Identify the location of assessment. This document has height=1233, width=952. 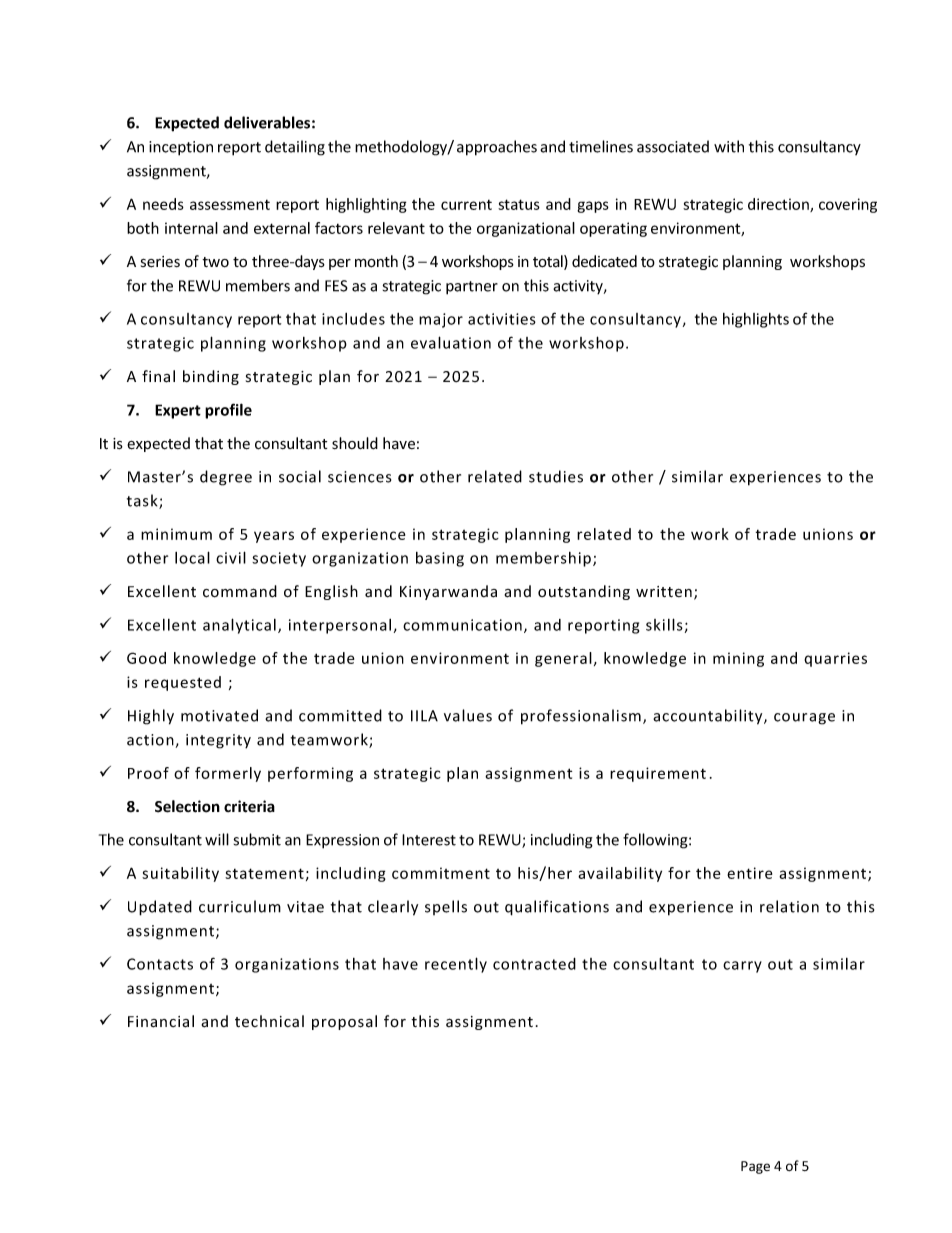
(230, 205).
